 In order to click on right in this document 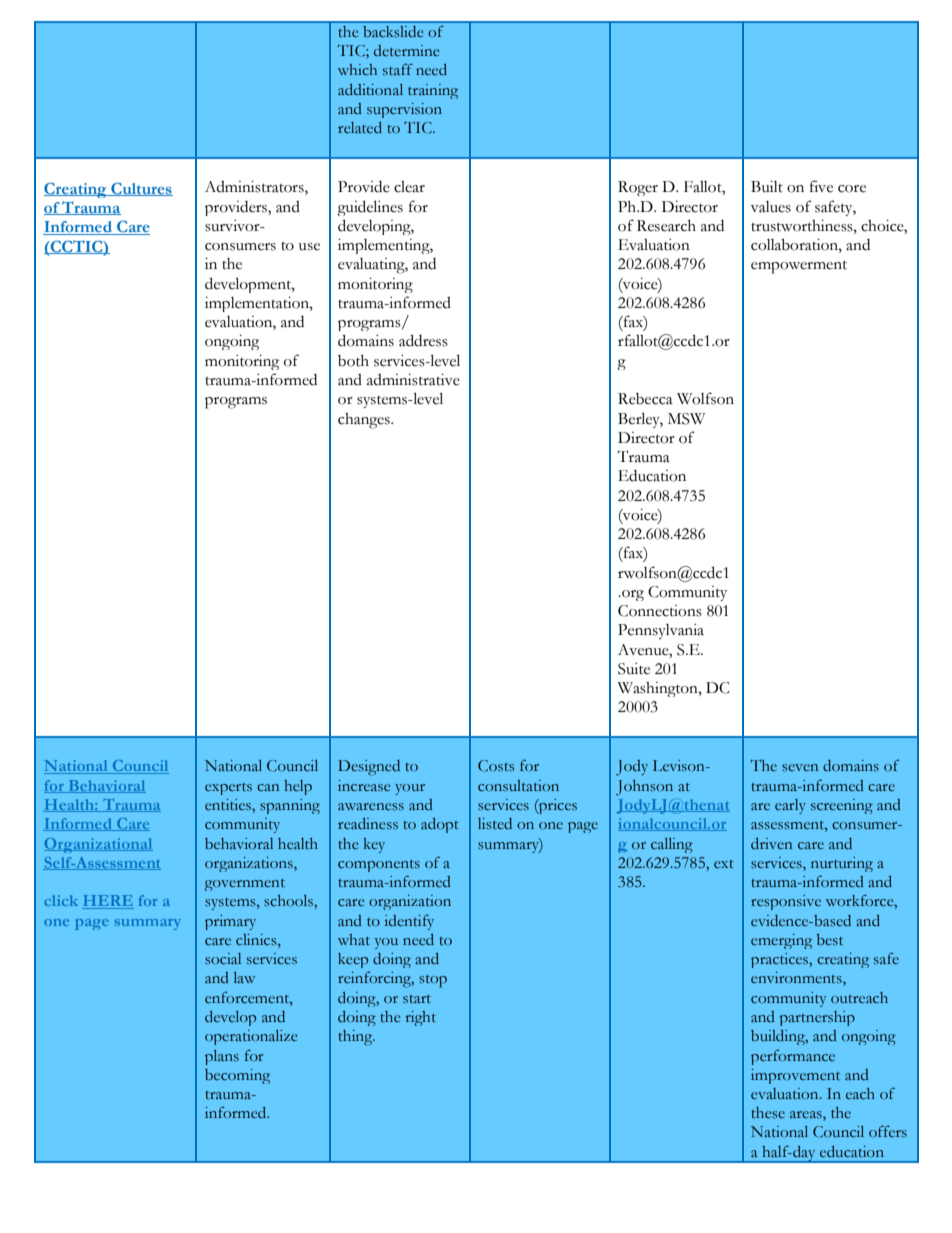, I will do `click(420, 1018)`.
